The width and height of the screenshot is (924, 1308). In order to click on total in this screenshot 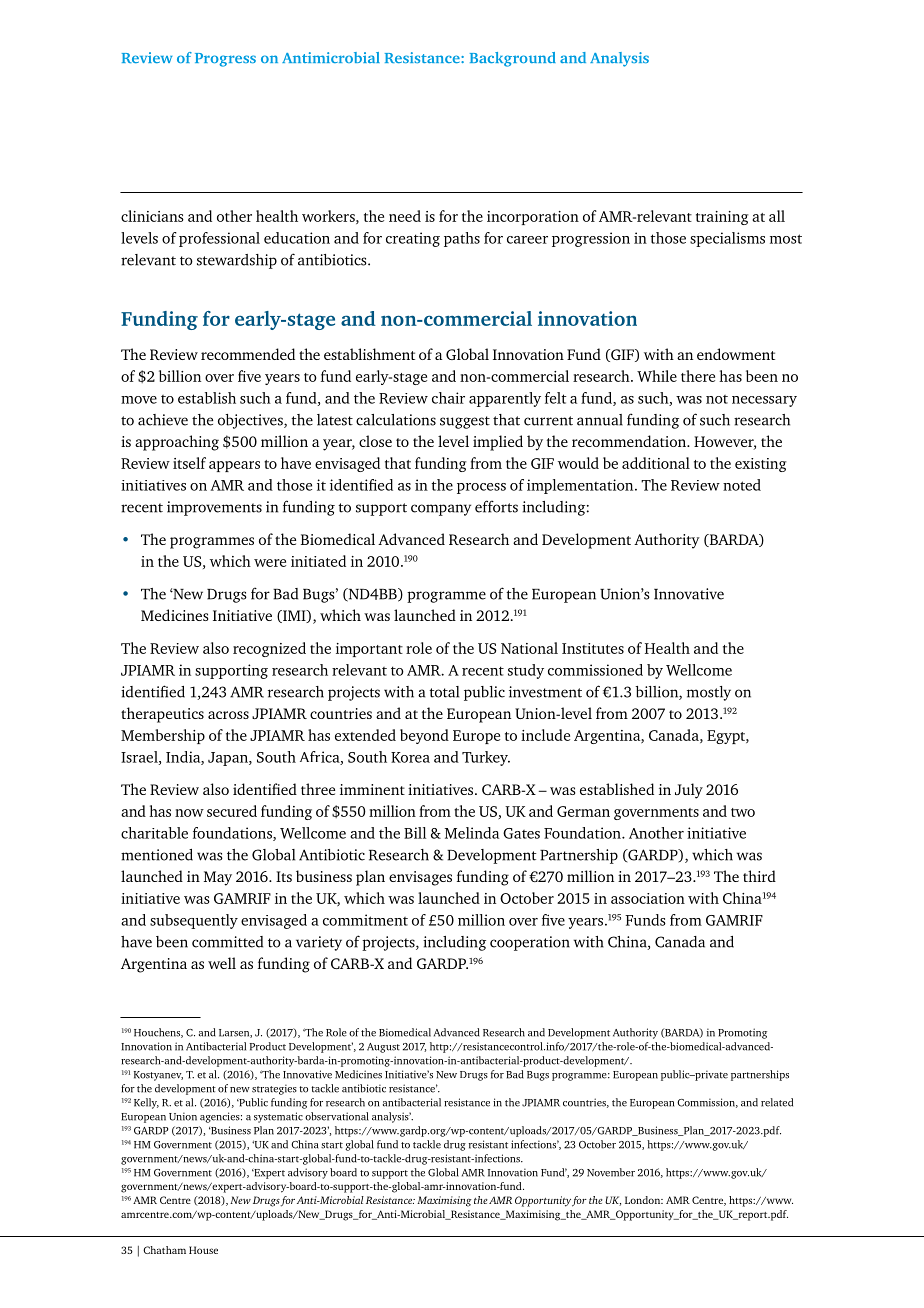, I will do `click(444, 692)`.
